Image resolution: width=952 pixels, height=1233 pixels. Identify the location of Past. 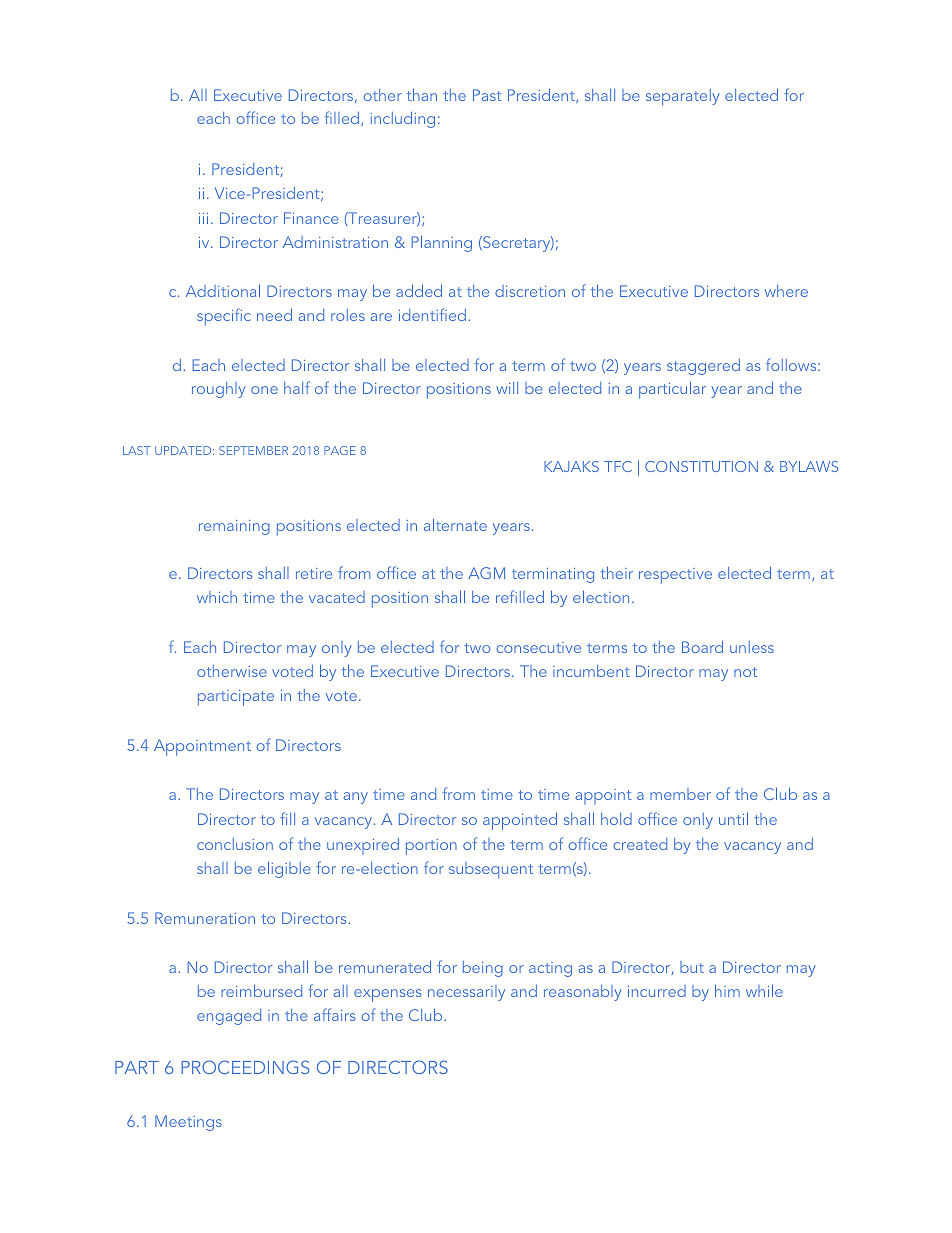
(487, 95).
